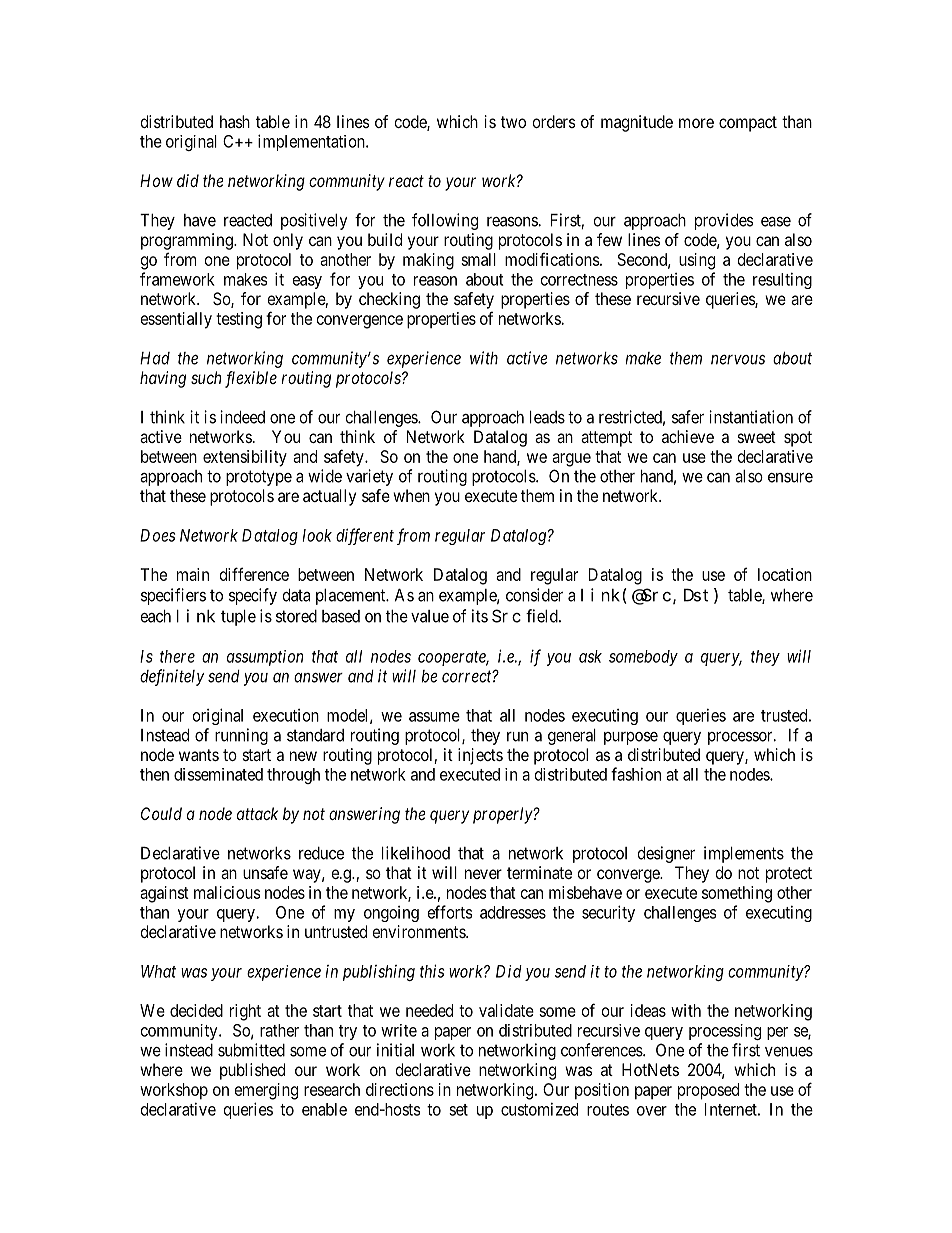  Describe the element at coordinates (480, 616) in the document. I see `its` at that location.
